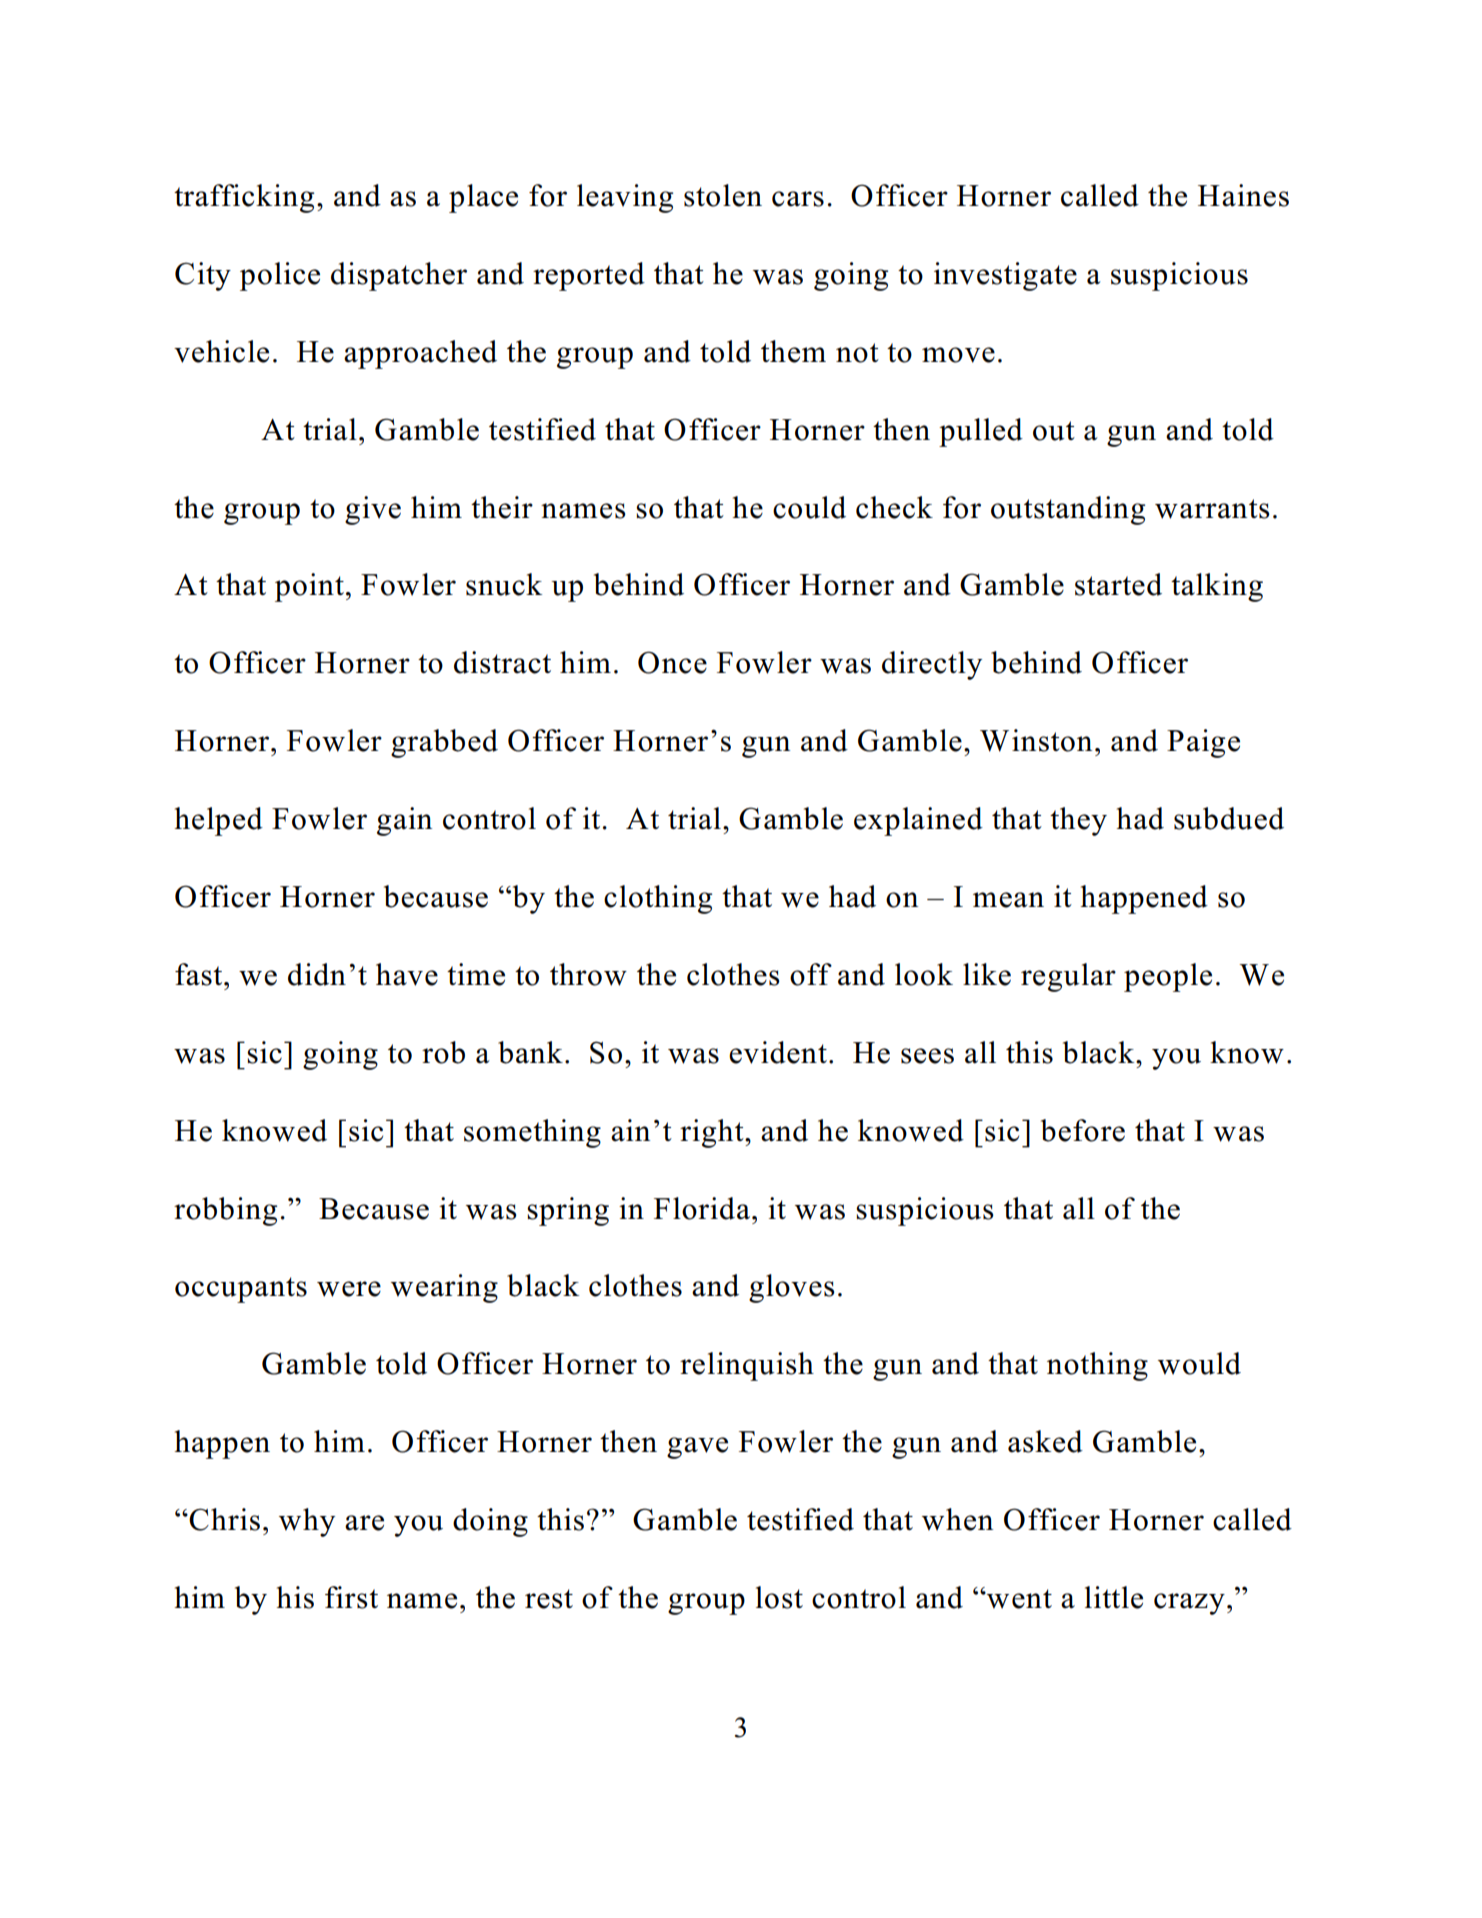 Image resolution: width=1482 pixels, height=1918 pixels. Describe the element at coordinates (672, 662) in the page. I see `Once` at that location.
